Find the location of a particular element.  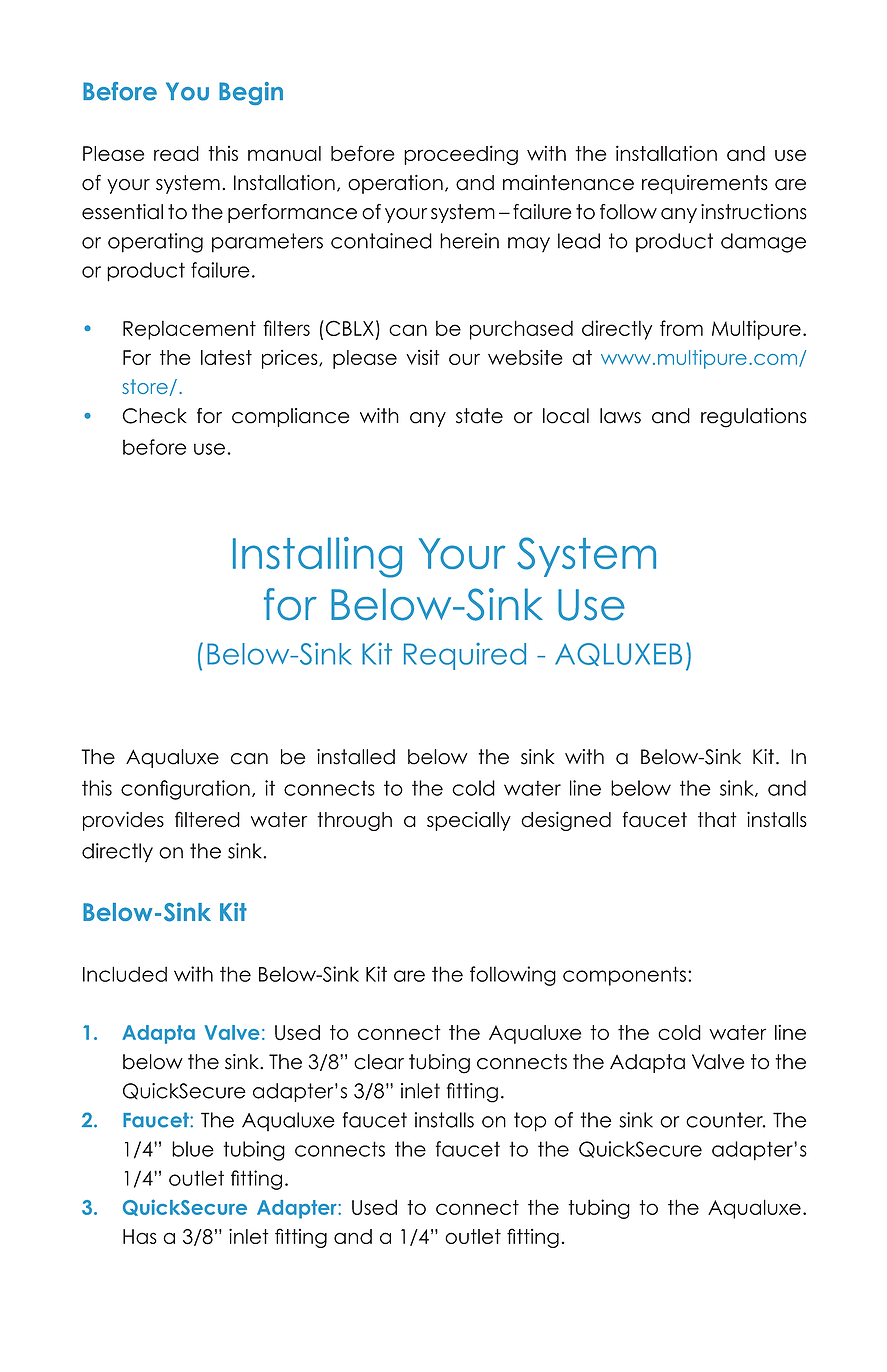

read is located at coordinates (176, 153).
